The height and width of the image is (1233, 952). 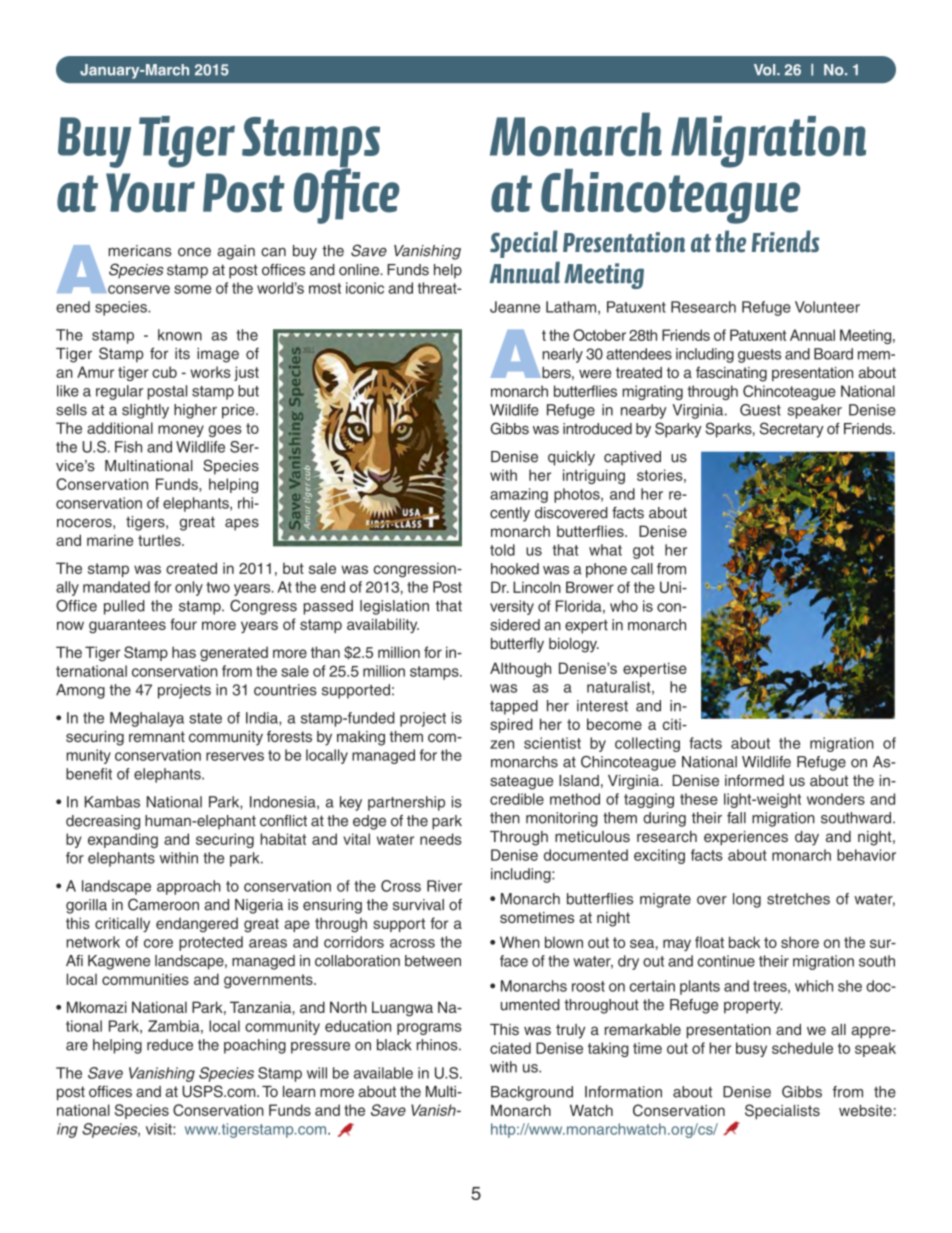 What do you see at coordinates (643, 552) in the image?
I see `got` at bounding box center [643, 552].
